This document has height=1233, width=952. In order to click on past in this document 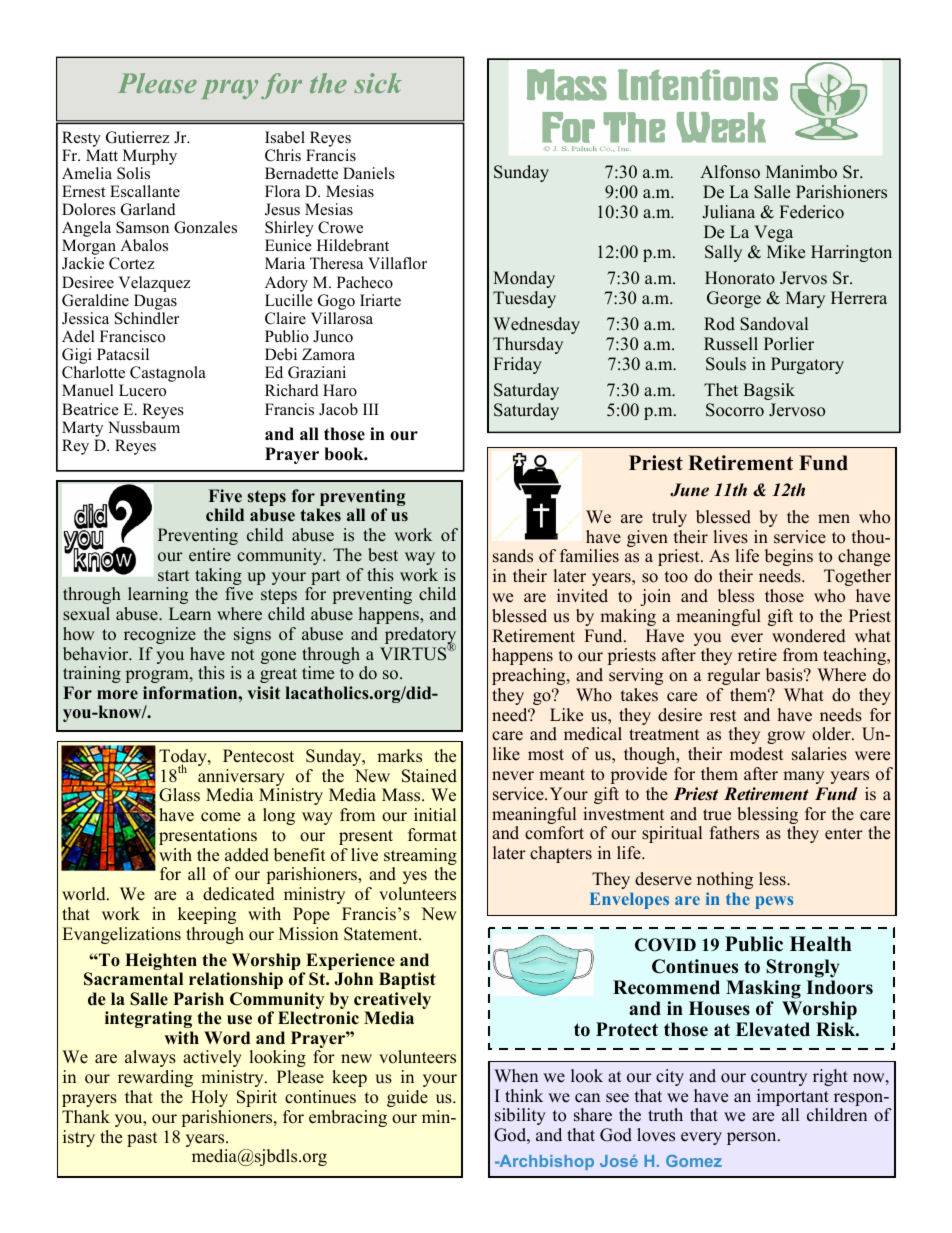, I will do `click(142, 1139)`.
